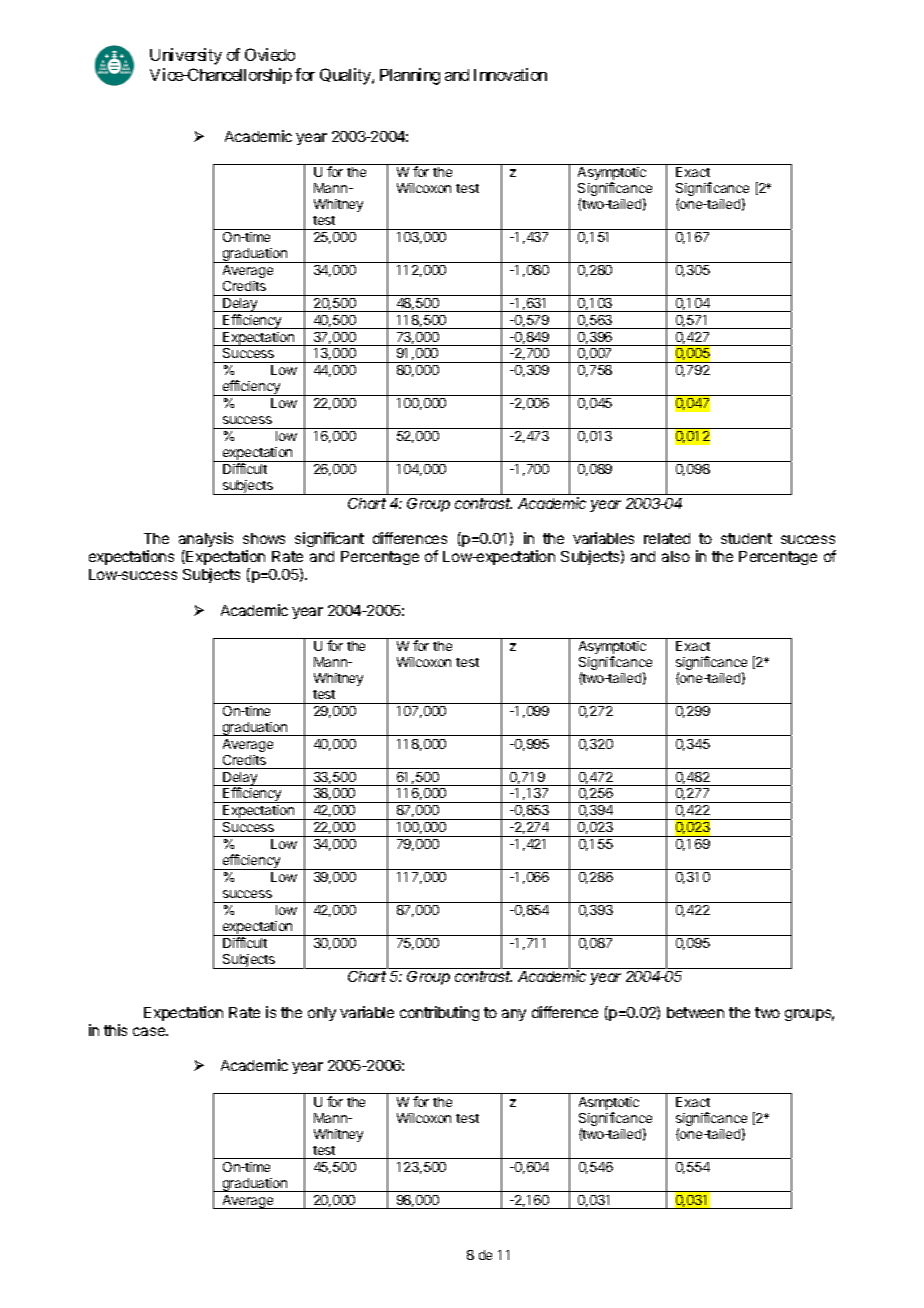 Image resolution: width=924 pixels, height=1308 pixels. I want to click on analysis, so click(206, 539).
